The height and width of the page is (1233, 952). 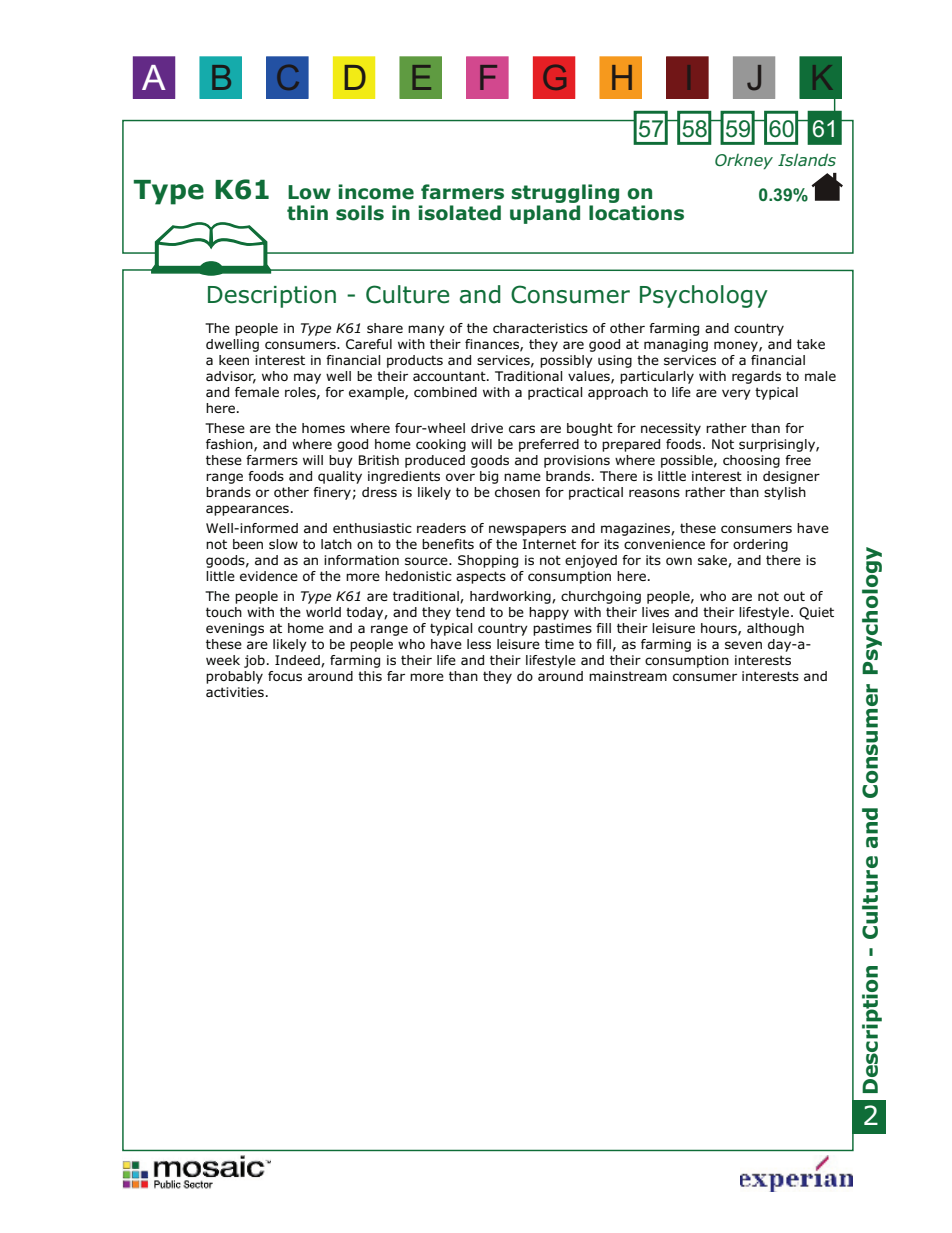 I want to click on Orkney, so click(x=744, y=161).
